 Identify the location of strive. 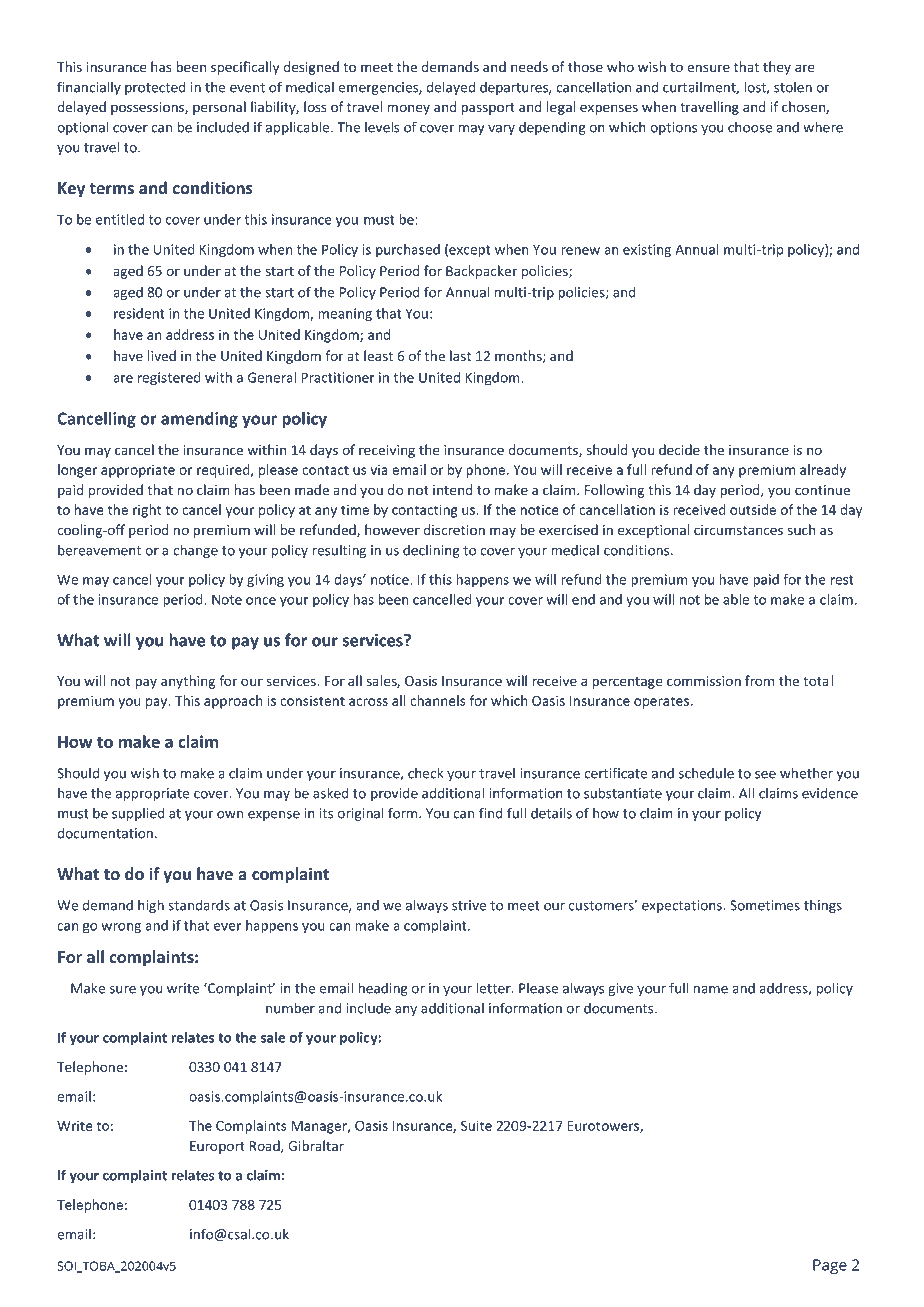
(469, 905).
